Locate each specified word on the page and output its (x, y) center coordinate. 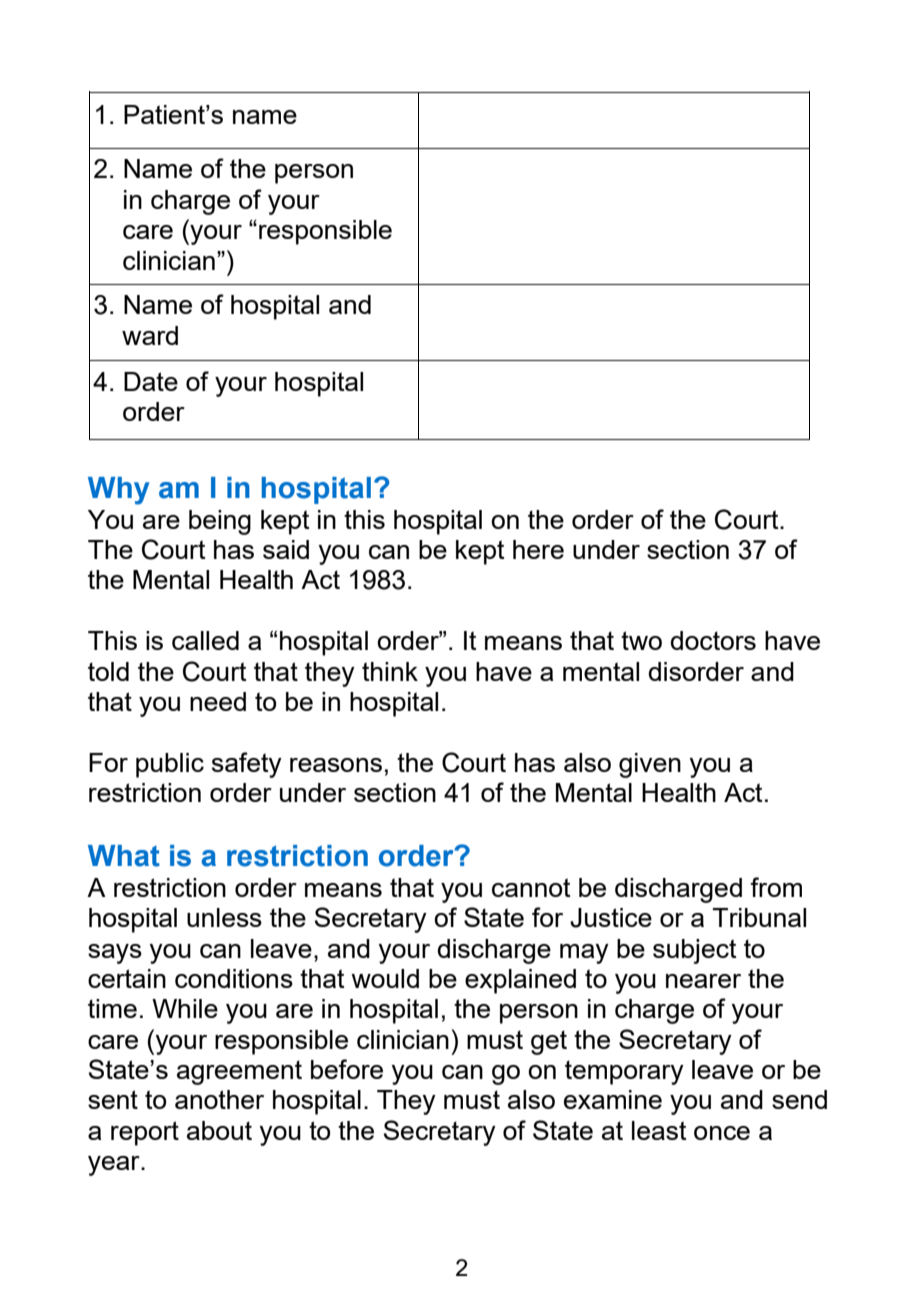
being (220, 522)
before (347, 1069)
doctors (713, 640)
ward (150, 335)
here (538, 549)
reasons (336, 765)
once (722, 1133)
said (286, 549)
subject (695, 951)
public (170, 765)
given (650, 765)
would (385, 978)
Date (151, 381)
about (219, 1130)
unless (224, 917)
